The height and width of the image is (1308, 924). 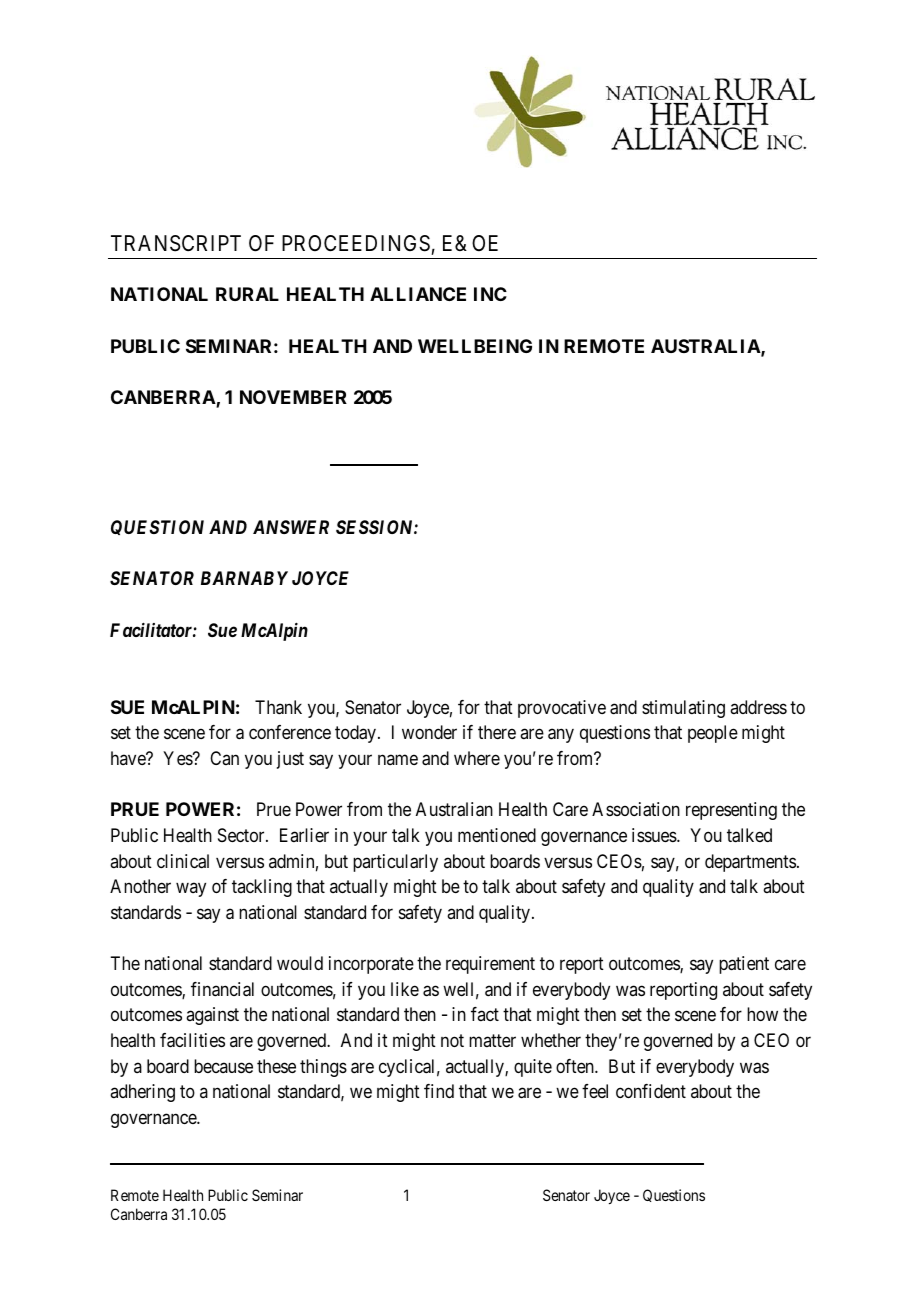 What do you see at coordinates (356, 243) in the image?
I see `PROCEEDINGS` at bounding box center [356, 243].
